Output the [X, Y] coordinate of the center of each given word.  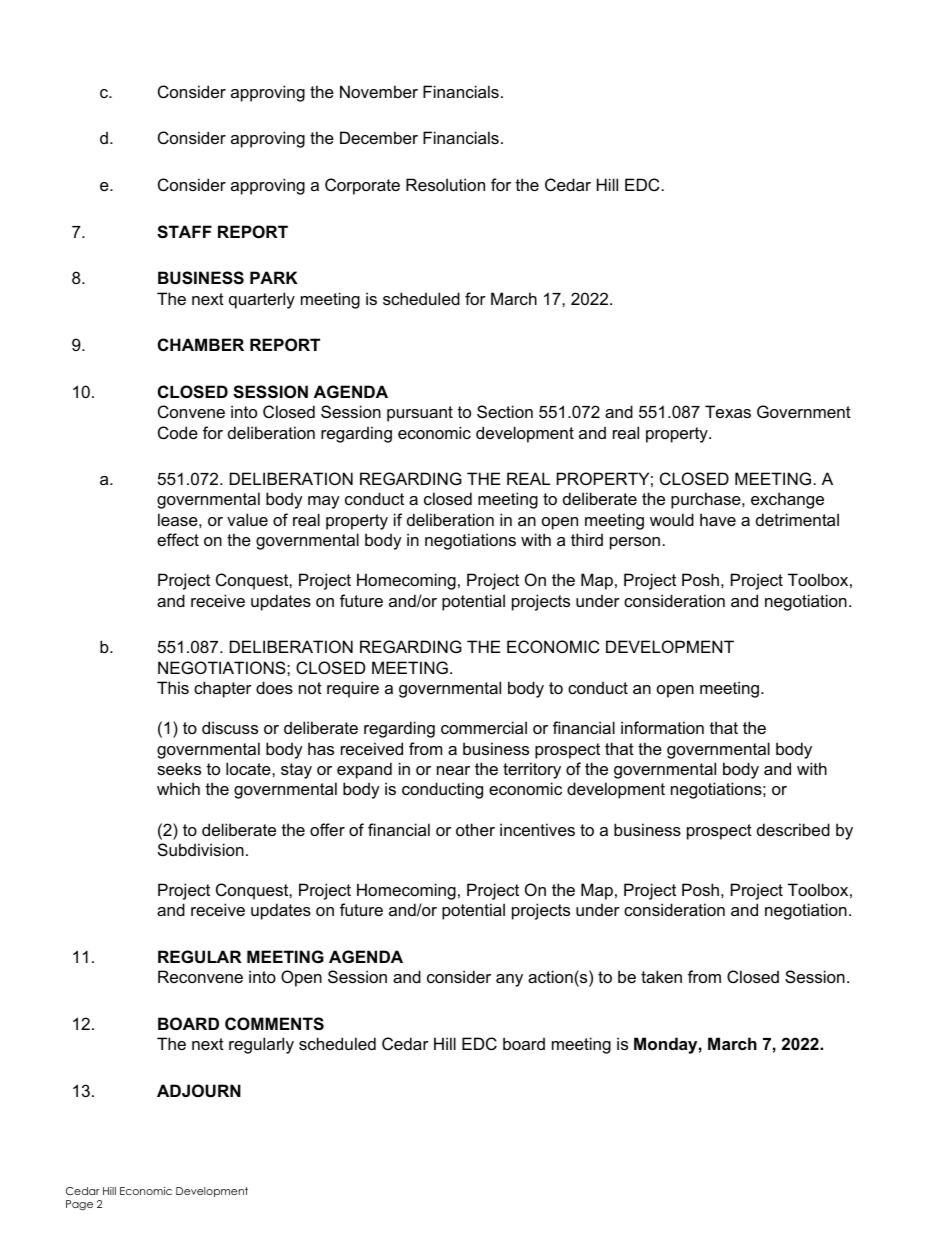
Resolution [445, 184]
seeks [179, 768]
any [509, 980]
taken [661, 976]
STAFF [184, 232]
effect [178, 539]
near [453, 770]
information [662, 727]
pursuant [420, 414]
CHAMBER [201, 344]
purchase [707, 500]
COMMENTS [274, 1024]
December [379, 137]
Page [79, 1205]
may [324, 502]
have [718, 519]
